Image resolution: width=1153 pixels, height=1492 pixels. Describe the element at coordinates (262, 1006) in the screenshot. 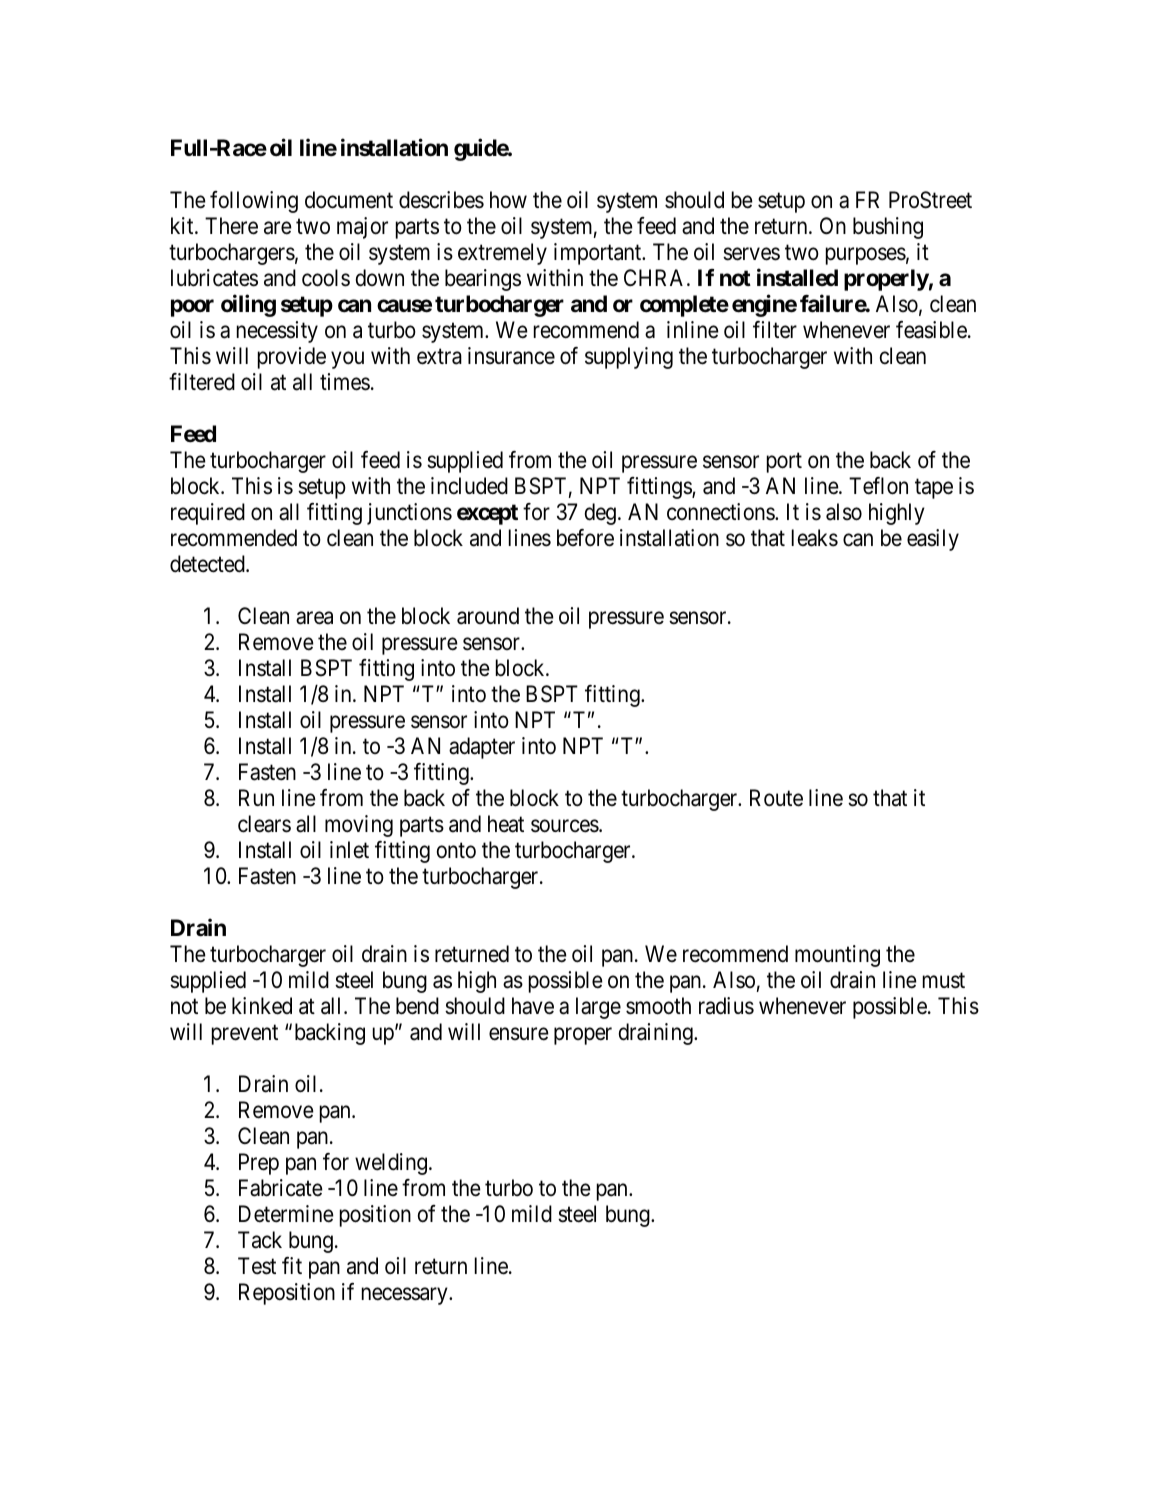

I see `kinked` at that location.
